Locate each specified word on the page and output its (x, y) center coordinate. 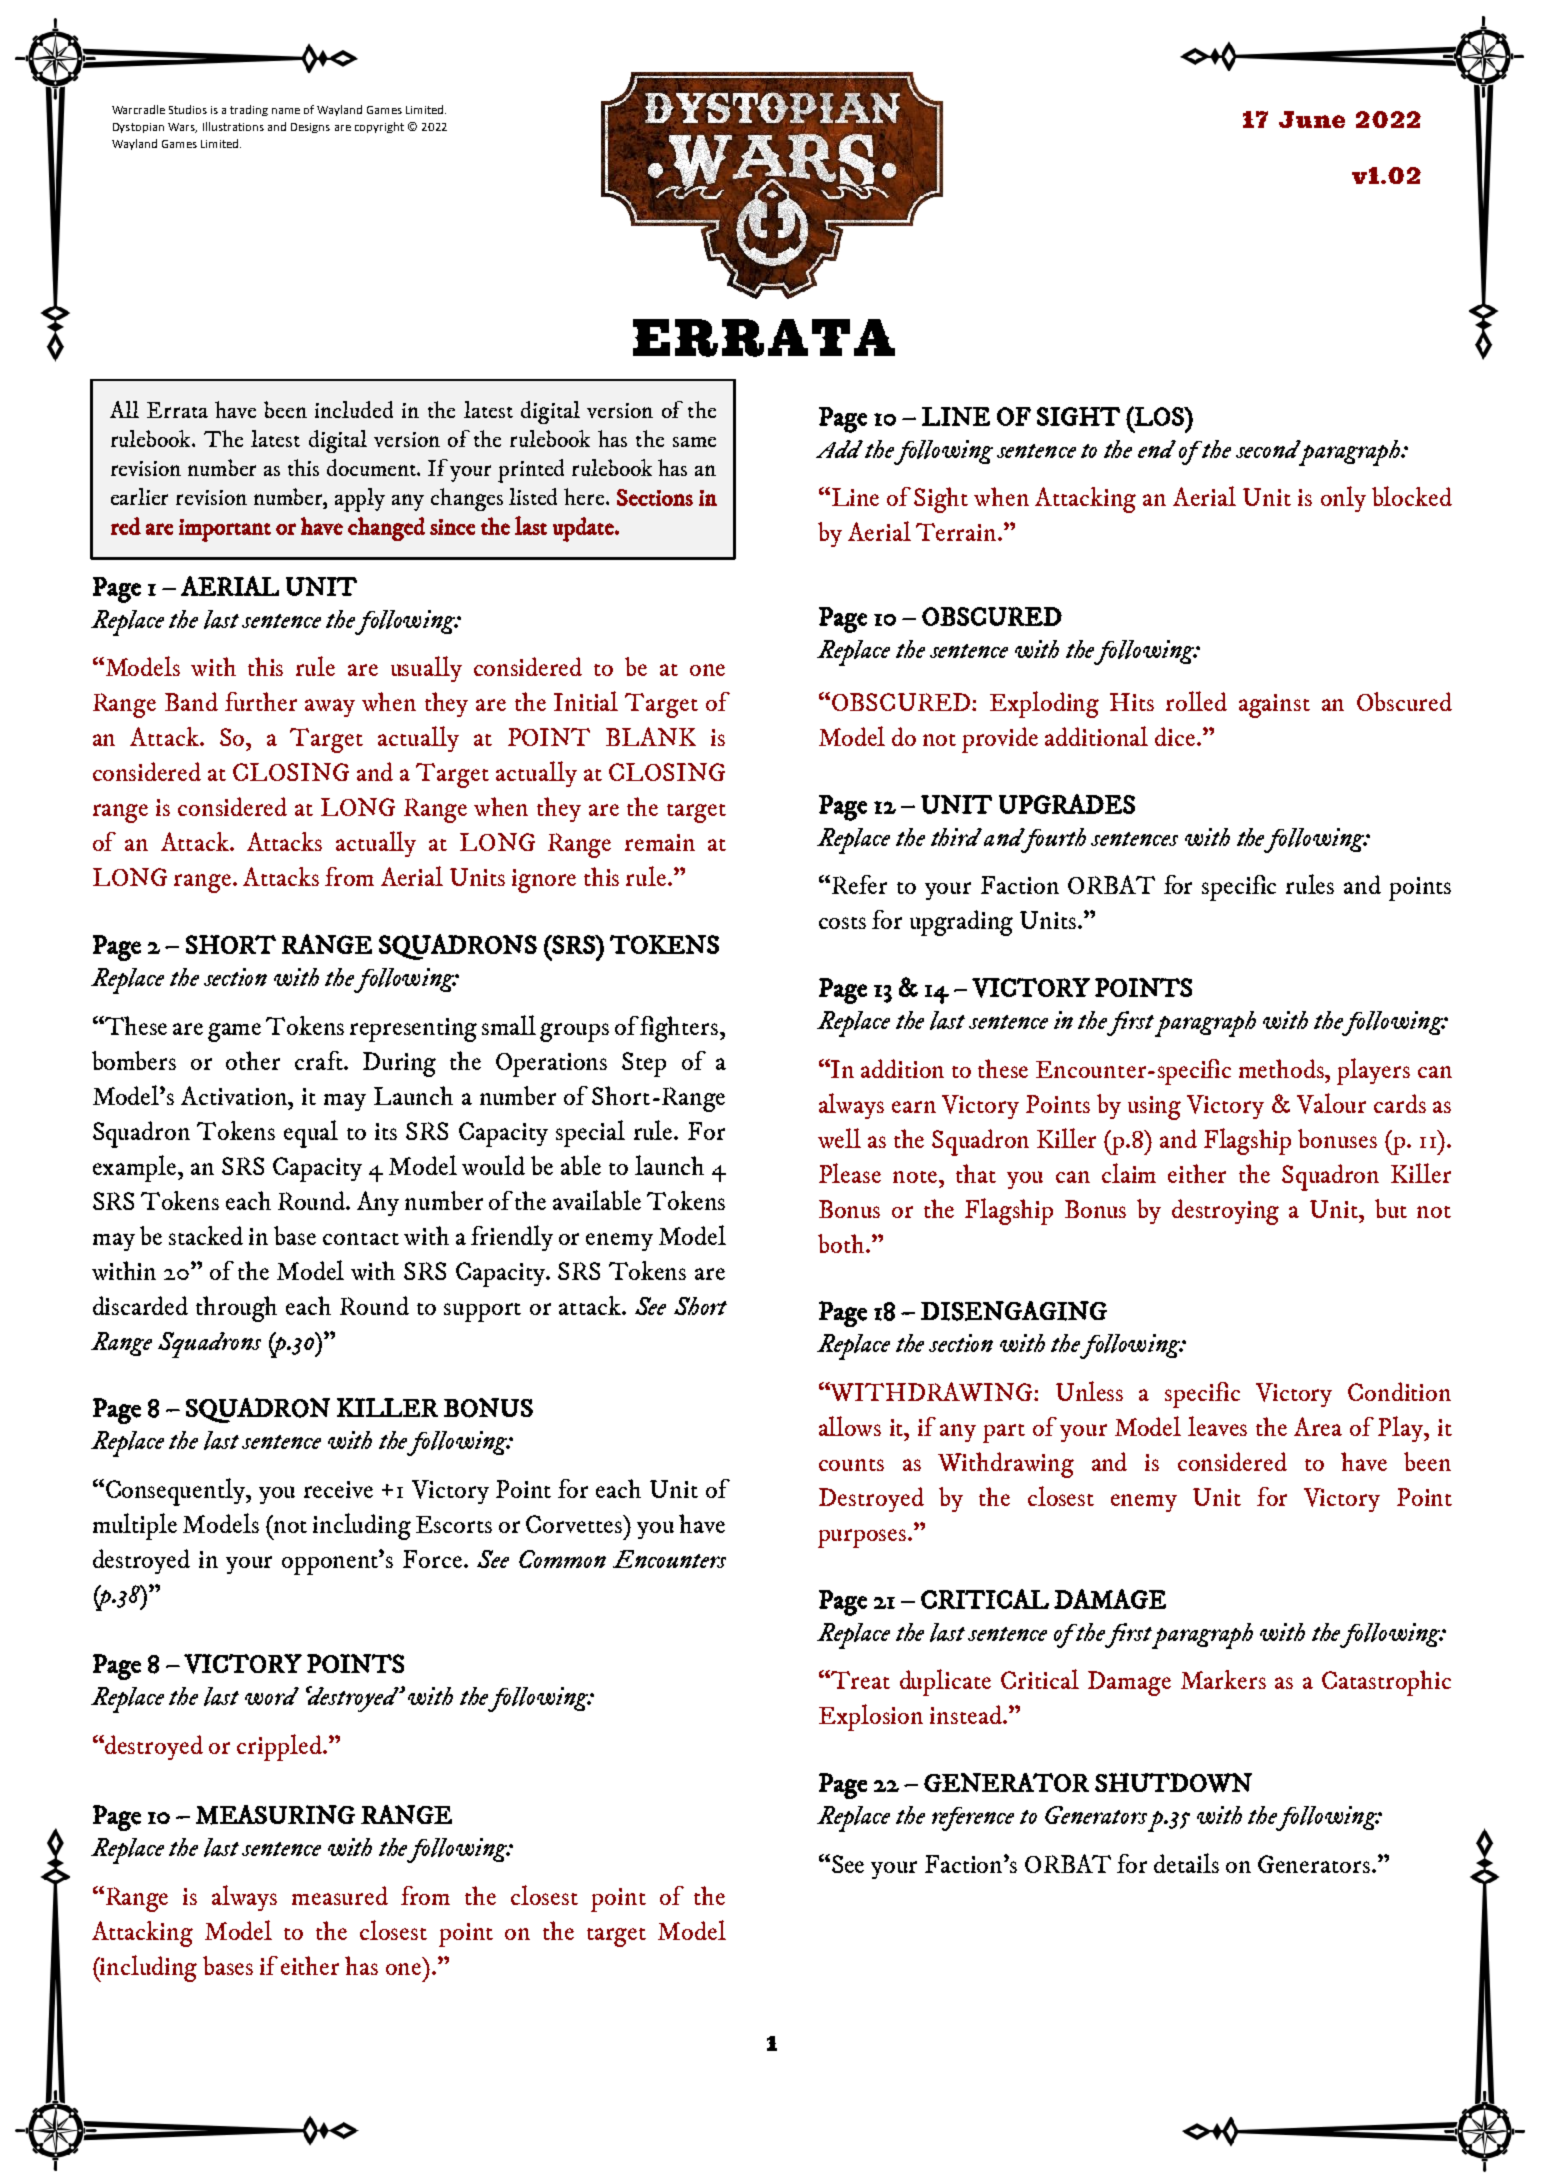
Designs (310, 128)
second (1268, 449)
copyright (379, 127)
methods (1283, 1068)
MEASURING (275, 1815)
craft (320, 1060)
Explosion (871, 1717)
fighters (680, 1029)
